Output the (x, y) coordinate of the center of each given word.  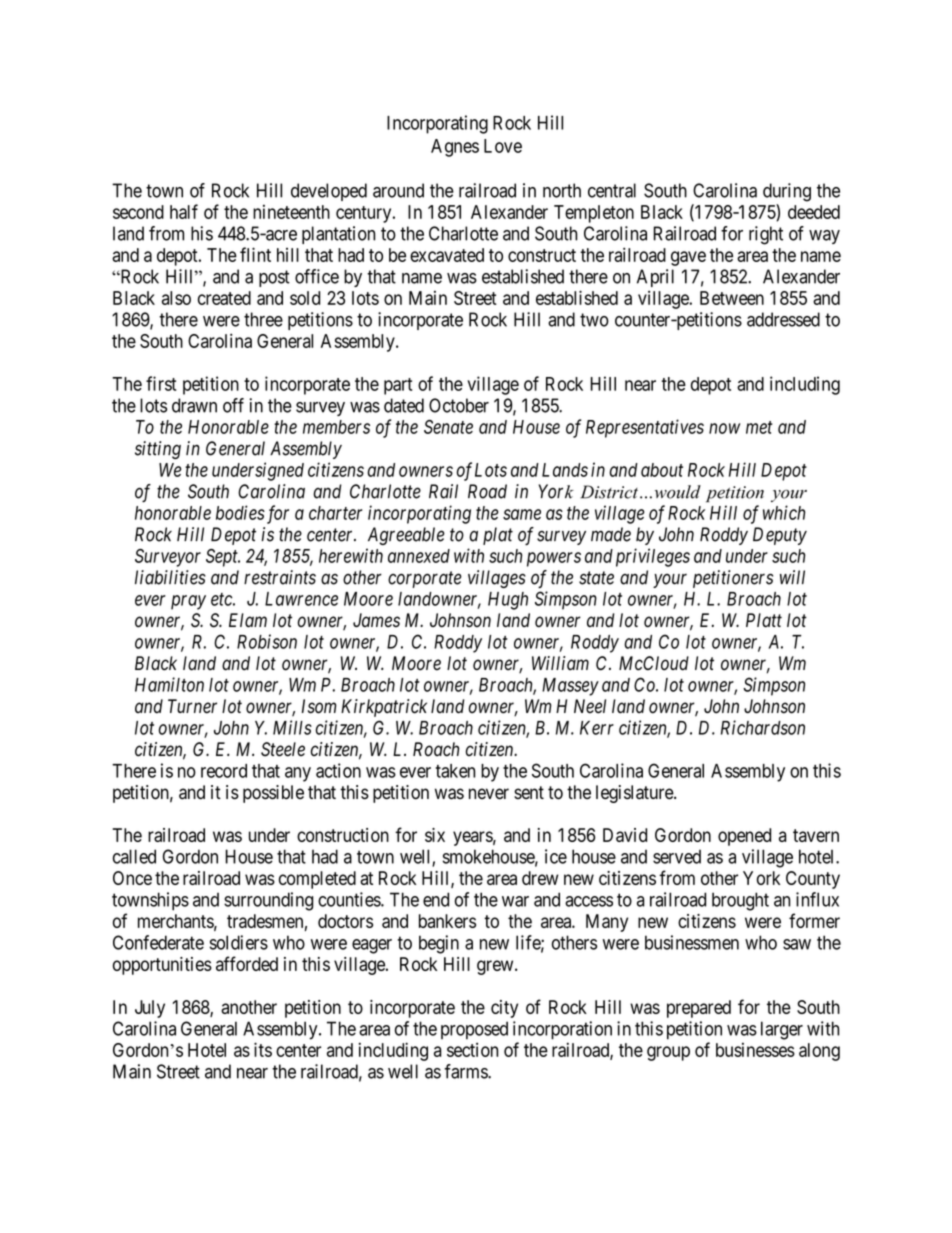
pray (188, 602)
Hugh (508, 601)
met (759, 427)
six (435, 835)
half (184, 211)
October (459, 405)
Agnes (455, 148)
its (263, 1049)
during (787, 192)
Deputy (780, 536)
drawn (194, 405)
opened (744, 837)
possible (273, 794)
